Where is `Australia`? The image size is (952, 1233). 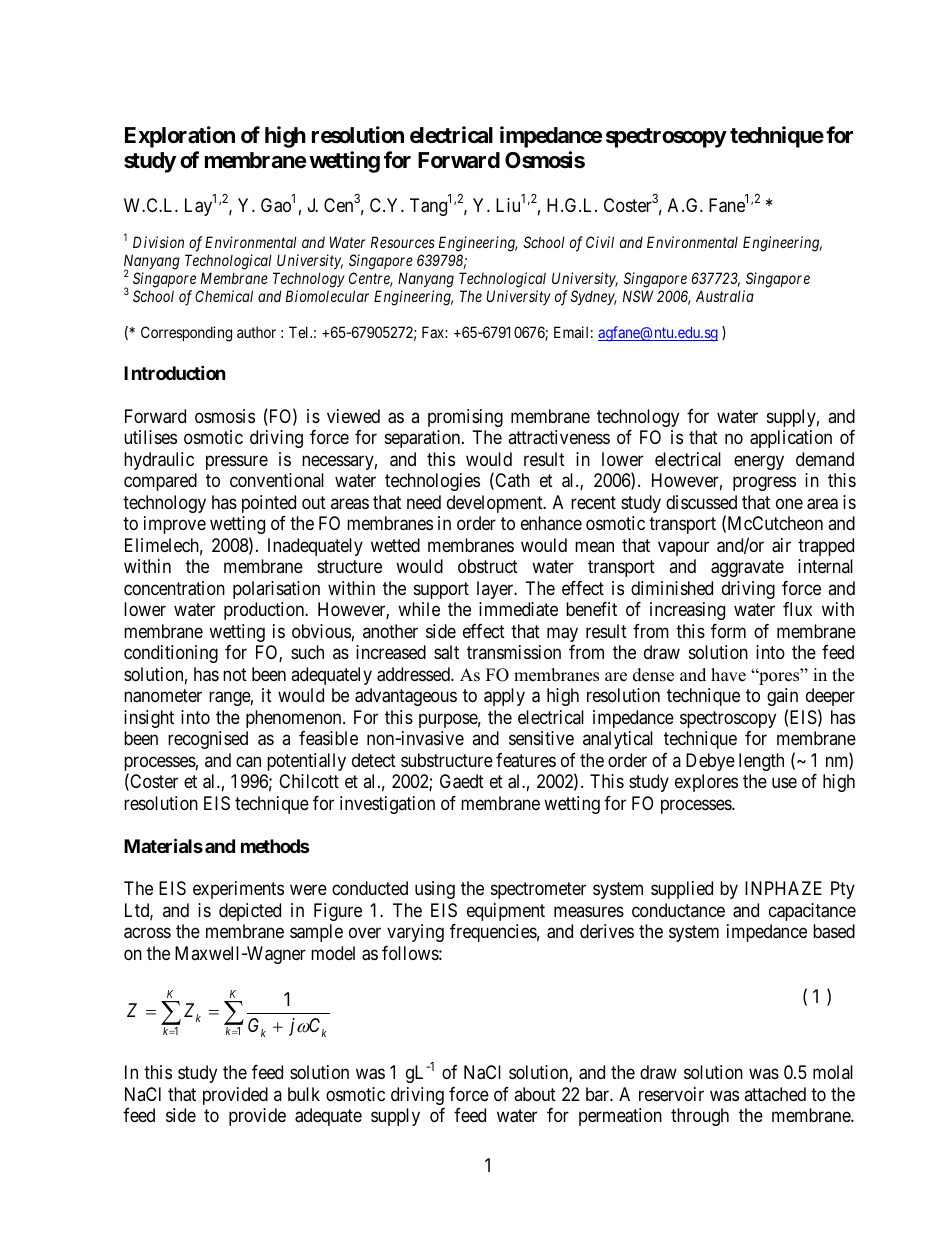
Australia is located at coordinates (725, 296).
